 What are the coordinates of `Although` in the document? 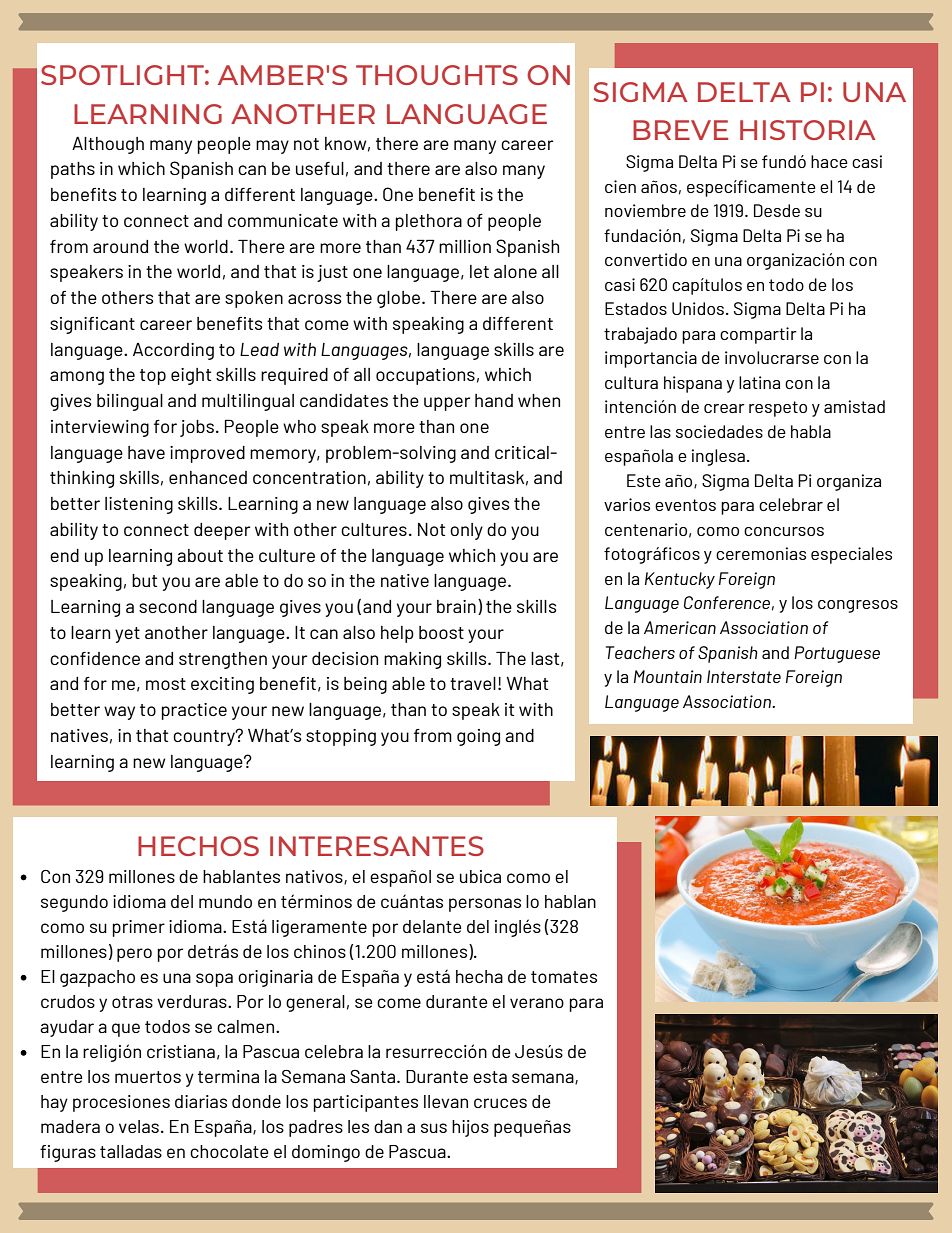 It's located at (108, 145).
